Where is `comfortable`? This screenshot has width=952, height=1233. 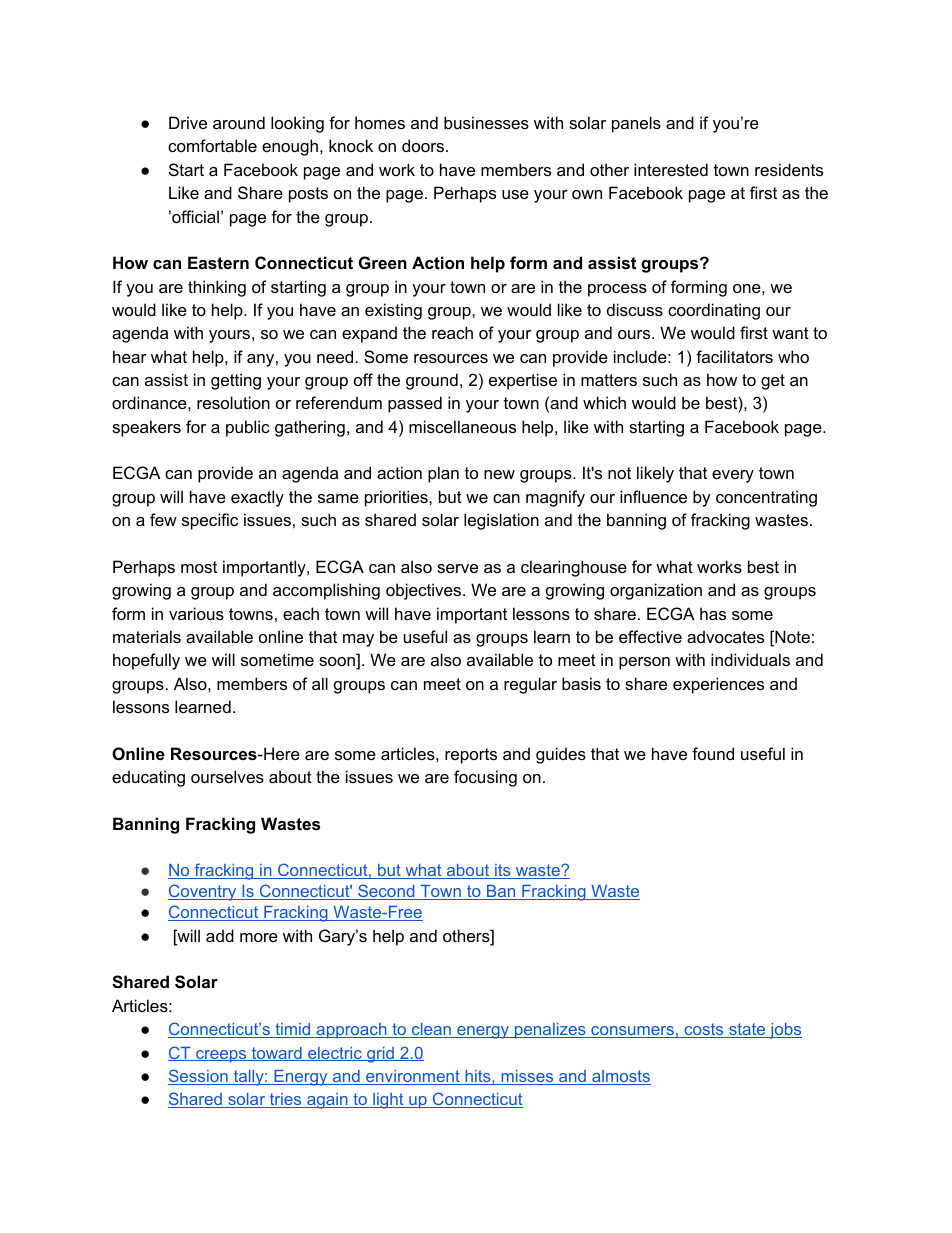 comfortable is located at coordinates (212, 145).
